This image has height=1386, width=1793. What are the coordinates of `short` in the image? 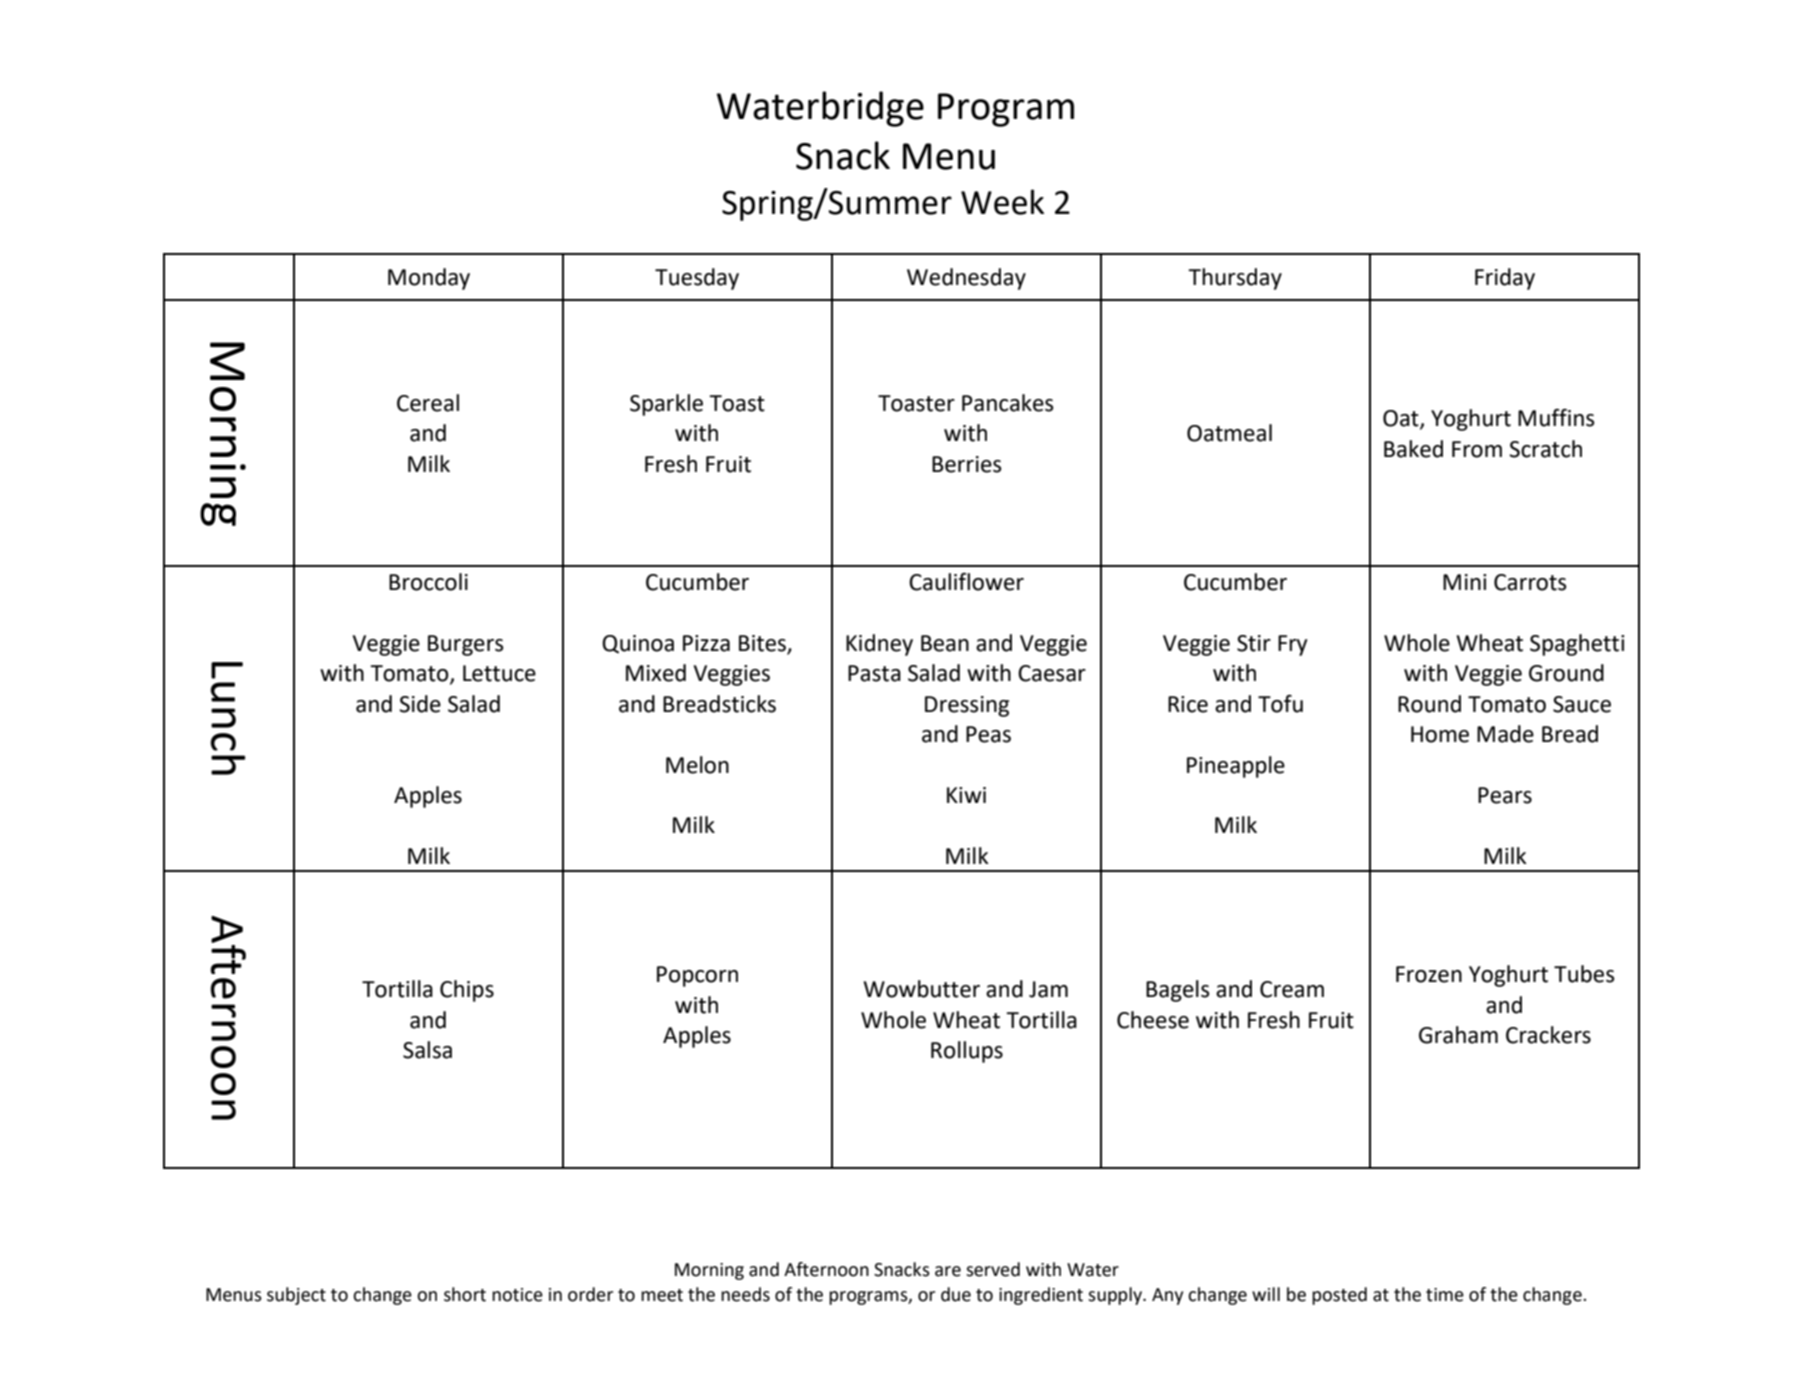 It's located at (465, 1294).
